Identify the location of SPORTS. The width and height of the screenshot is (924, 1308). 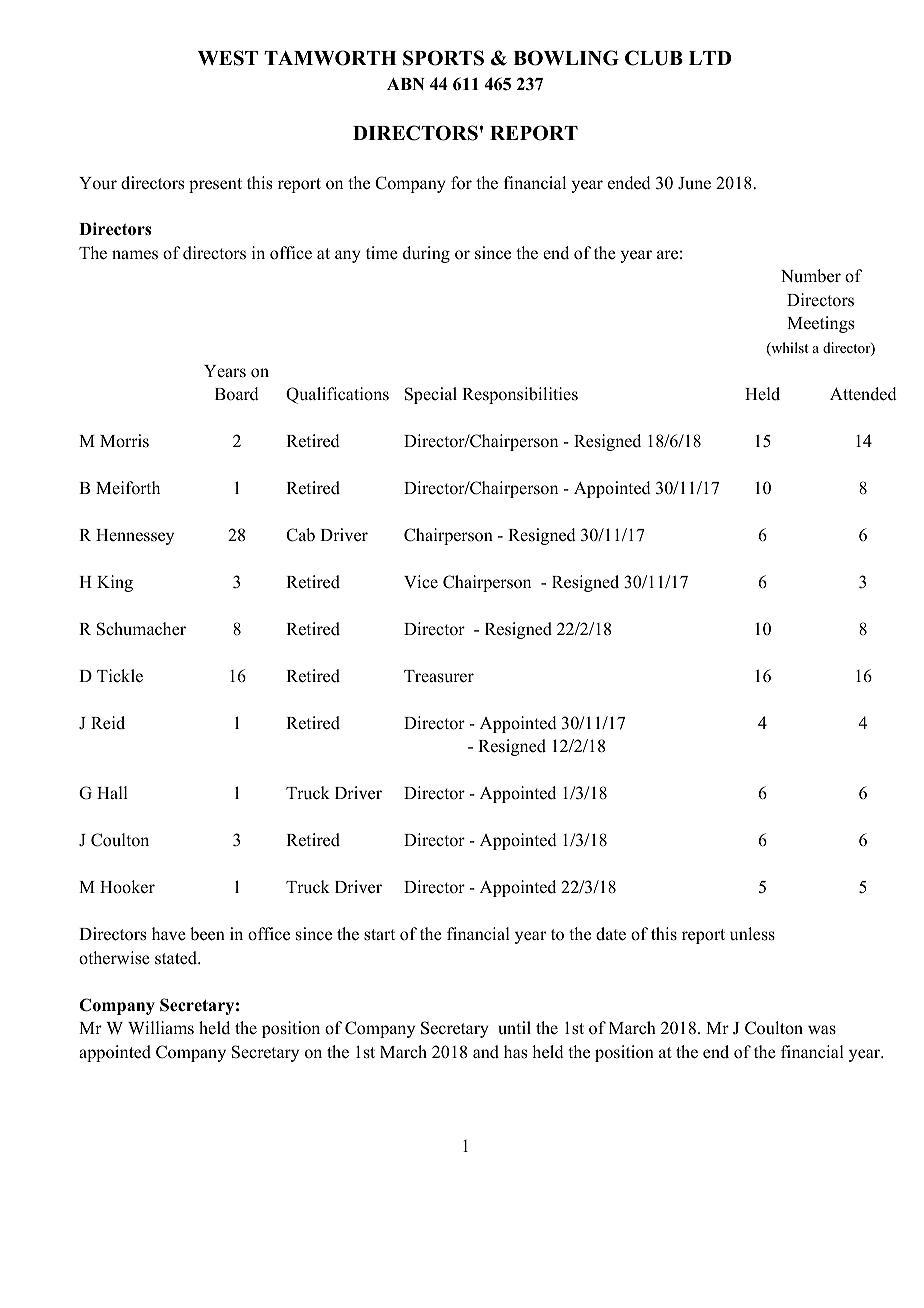
(443, 58).
